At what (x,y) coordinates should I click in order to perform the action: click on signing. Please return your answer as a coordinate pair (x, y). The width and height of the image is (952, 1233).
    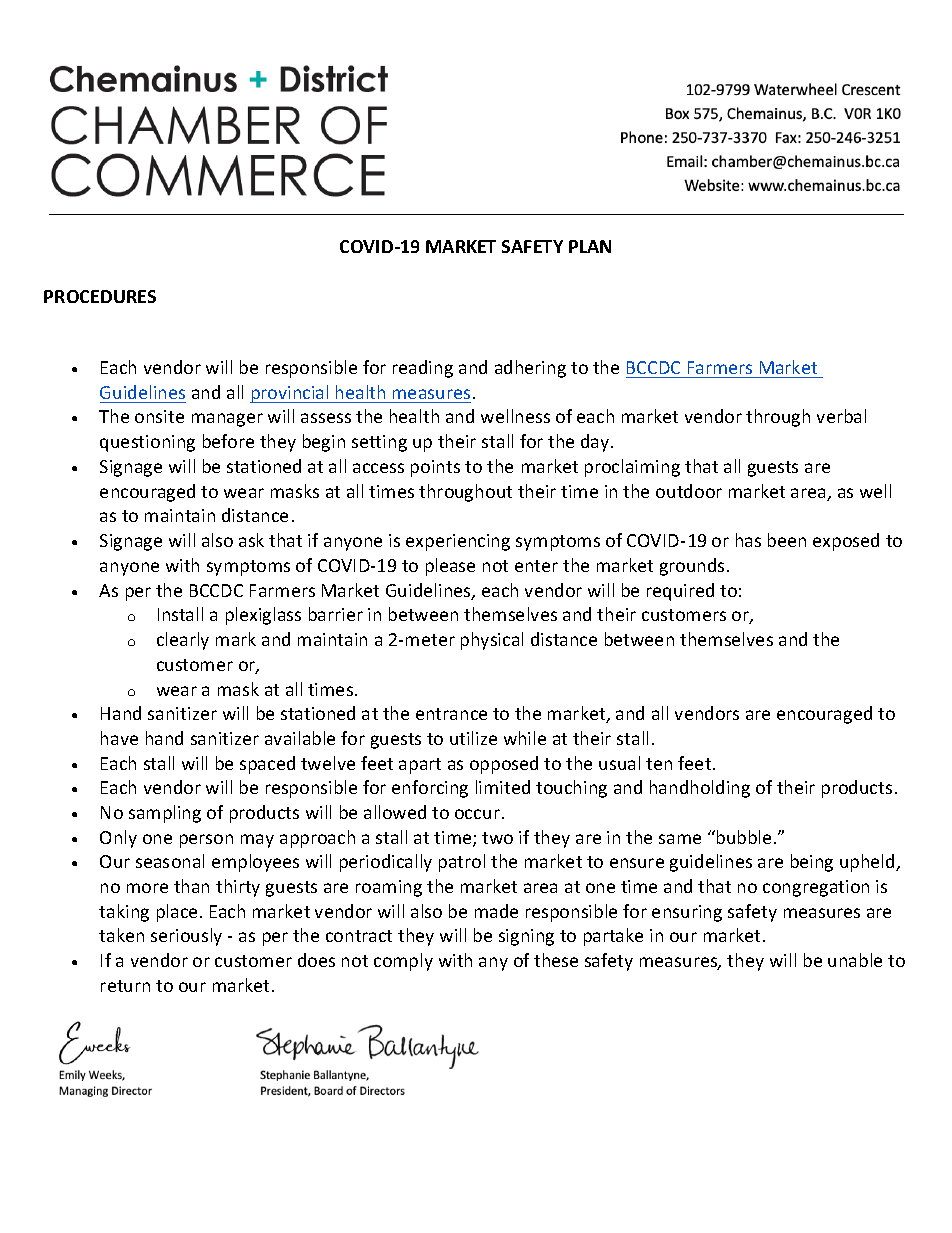
    Looking at the image, I should click on (526, 937).
